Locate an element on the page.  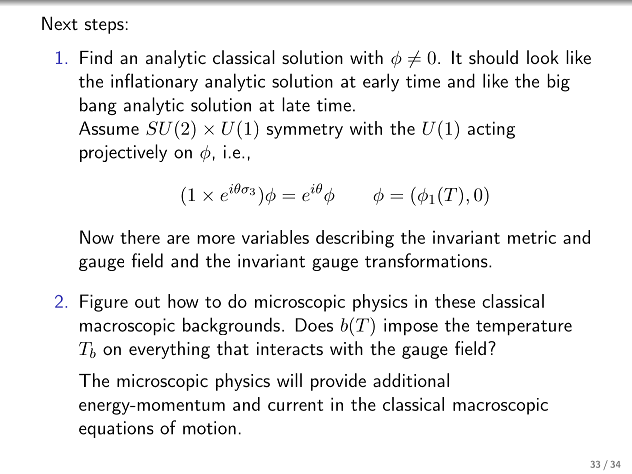
should is located at coordinates (493, 57).
